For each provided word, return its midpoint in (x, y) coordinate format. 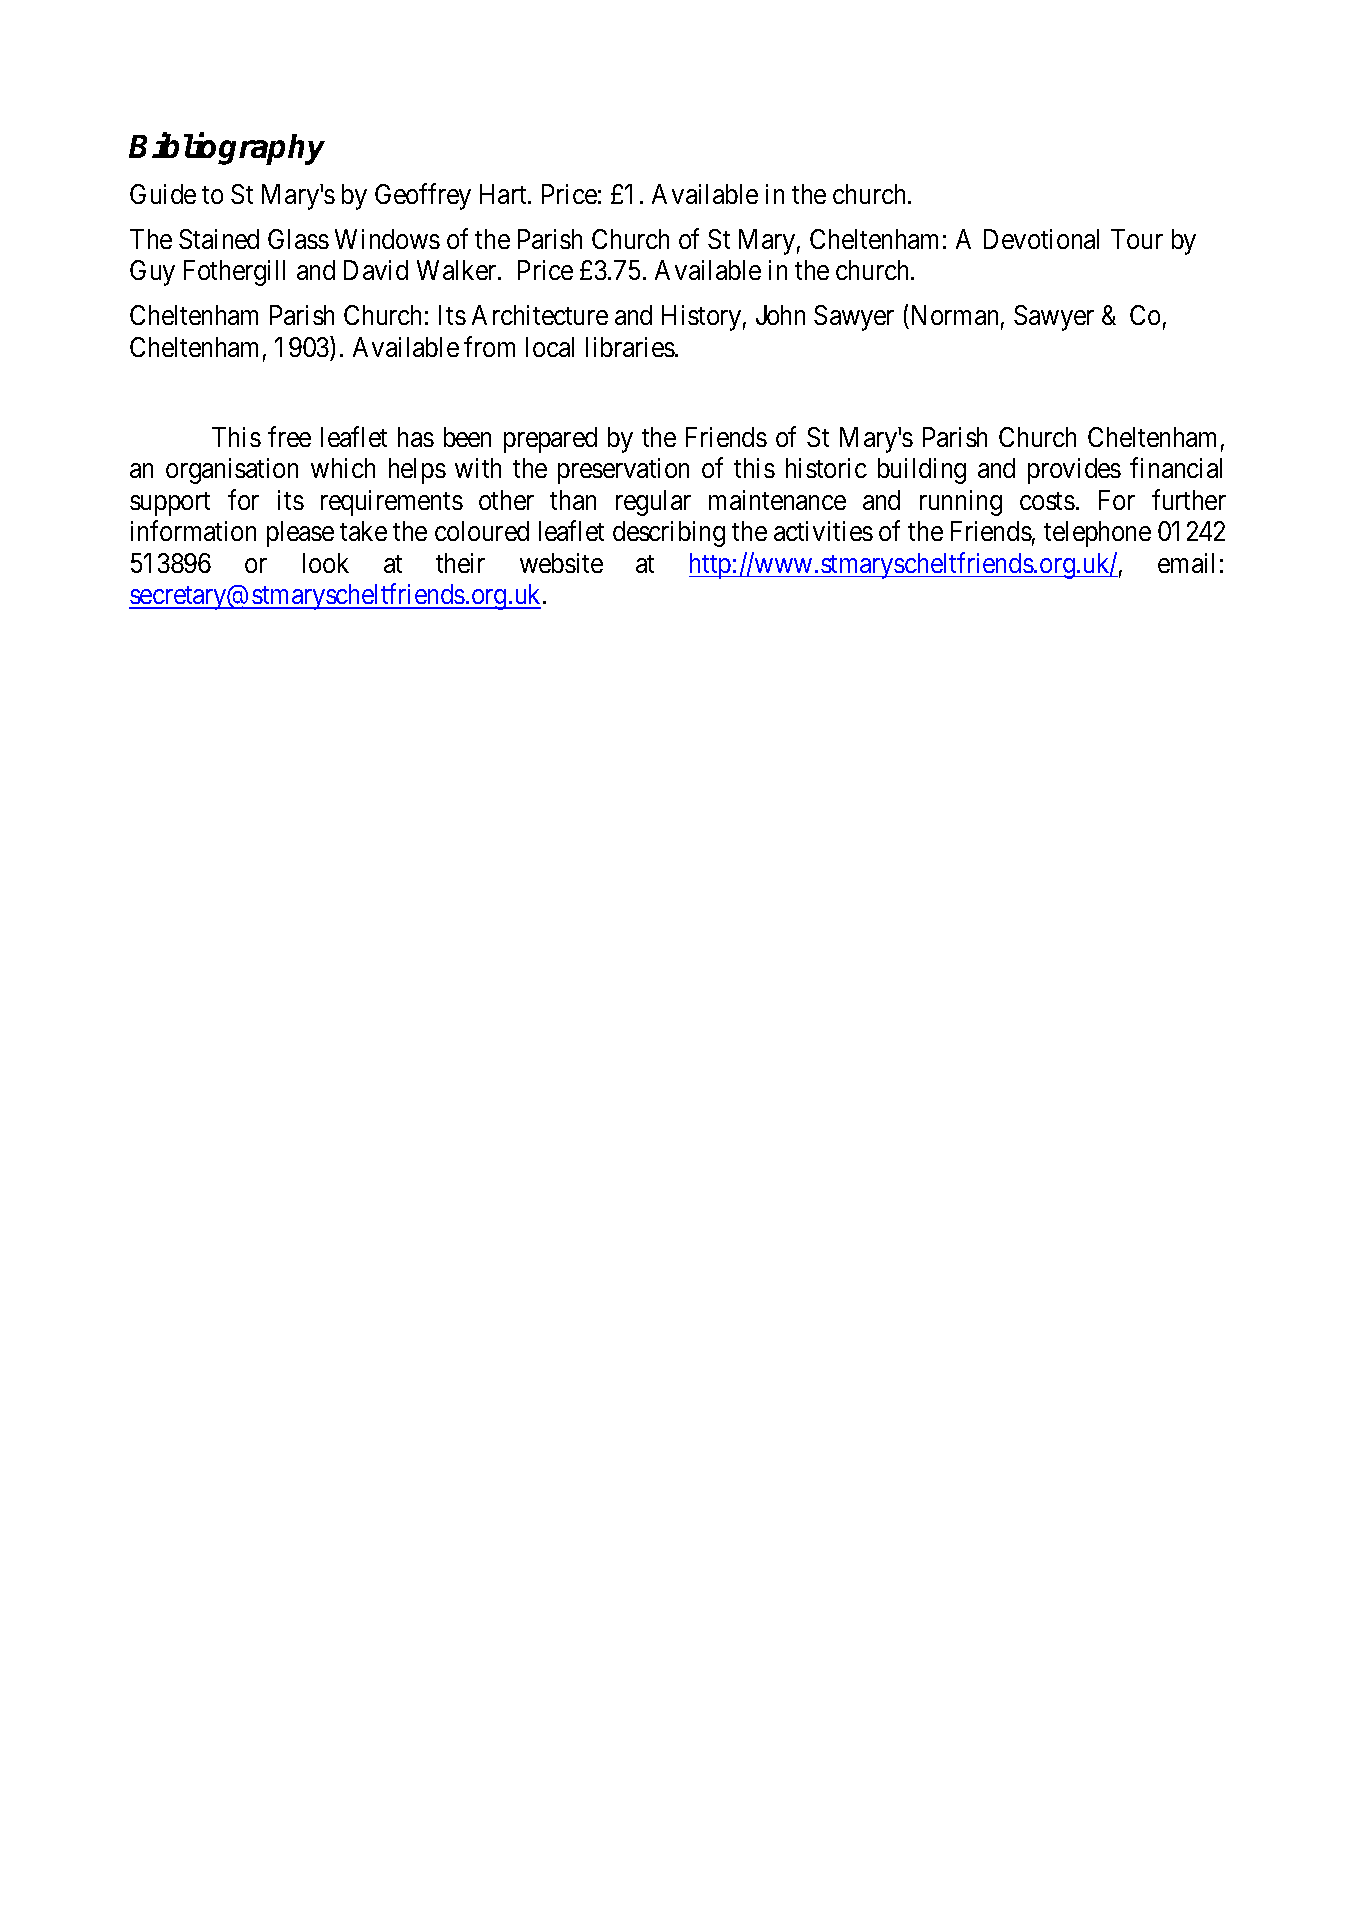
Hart (504, 194)
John (780, 315)
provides (1074, 471)
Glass (298, 239)
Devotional (1041, 239)
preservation (623, 471)
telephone (1097, 534)
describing (669, 534)
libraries (630, 347)
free (289, 436)
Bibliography (227, 149)
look (326, 563)
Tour (1137, 239)
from (489, 346)
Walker (458, 270)
